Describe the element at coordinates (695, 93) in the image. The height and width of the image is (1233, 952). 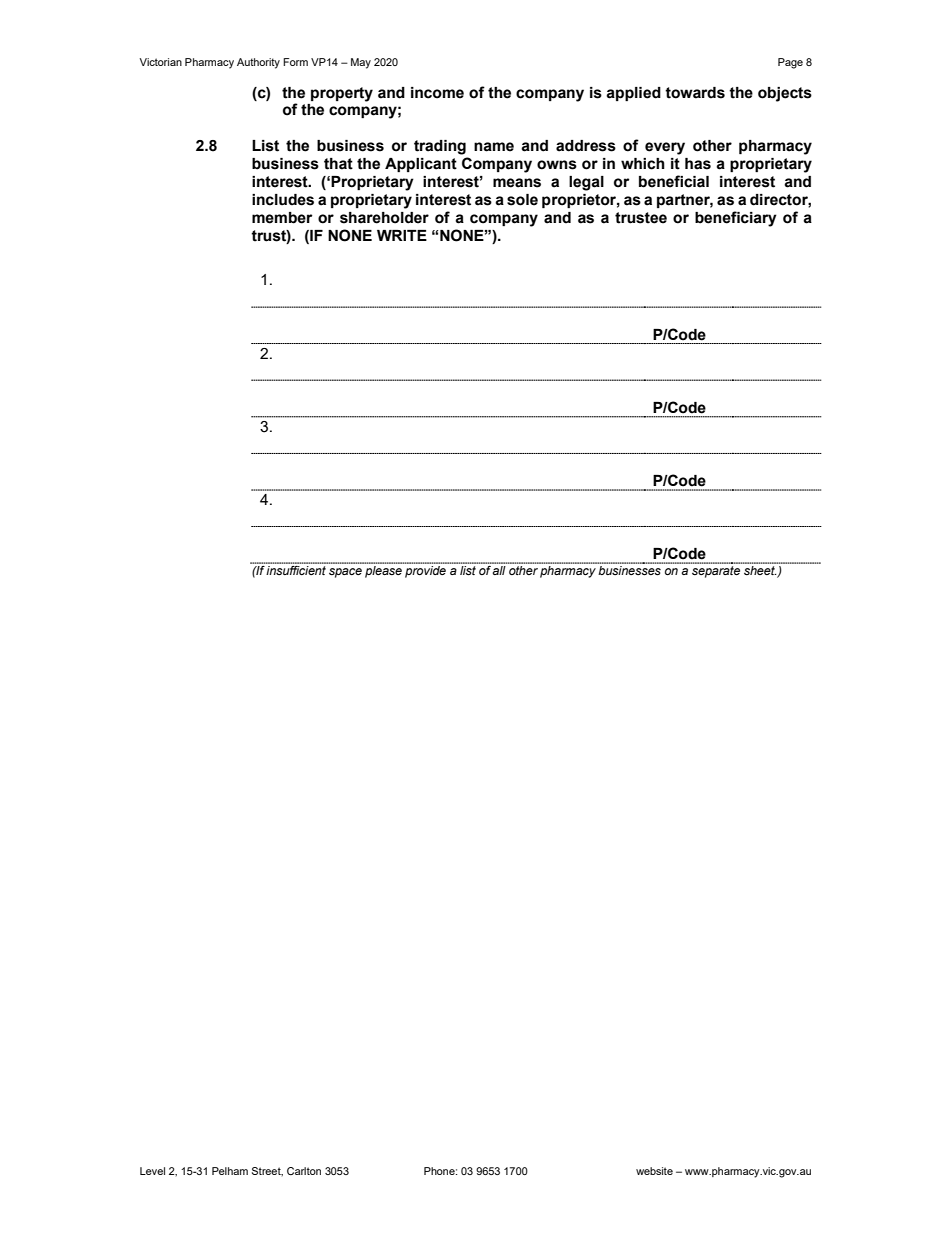
I see `towards` at that location.
